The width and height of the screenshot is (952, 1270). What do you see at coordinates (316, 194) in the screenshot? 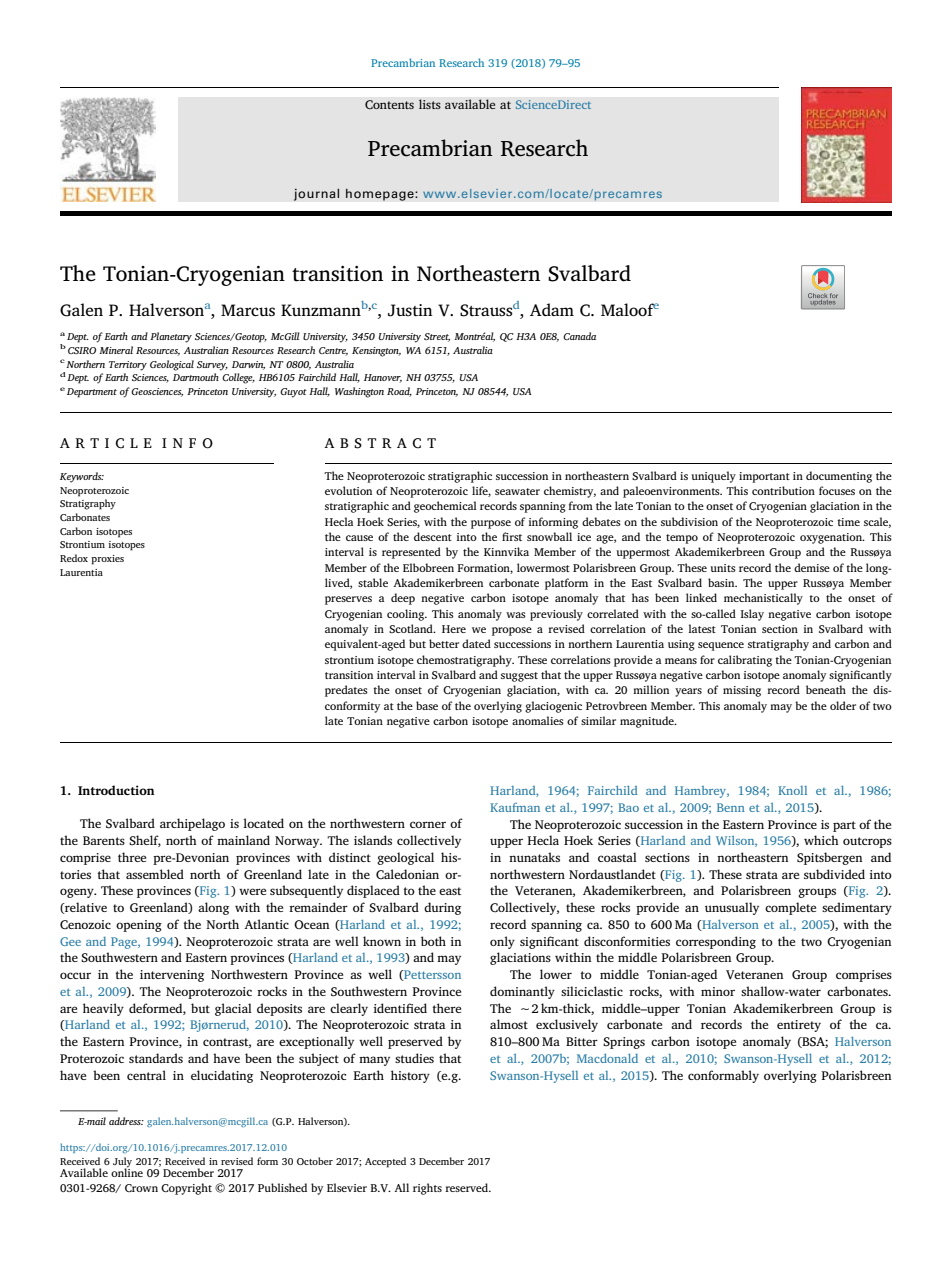
I see `journal` at bounding box center [316, 194].
